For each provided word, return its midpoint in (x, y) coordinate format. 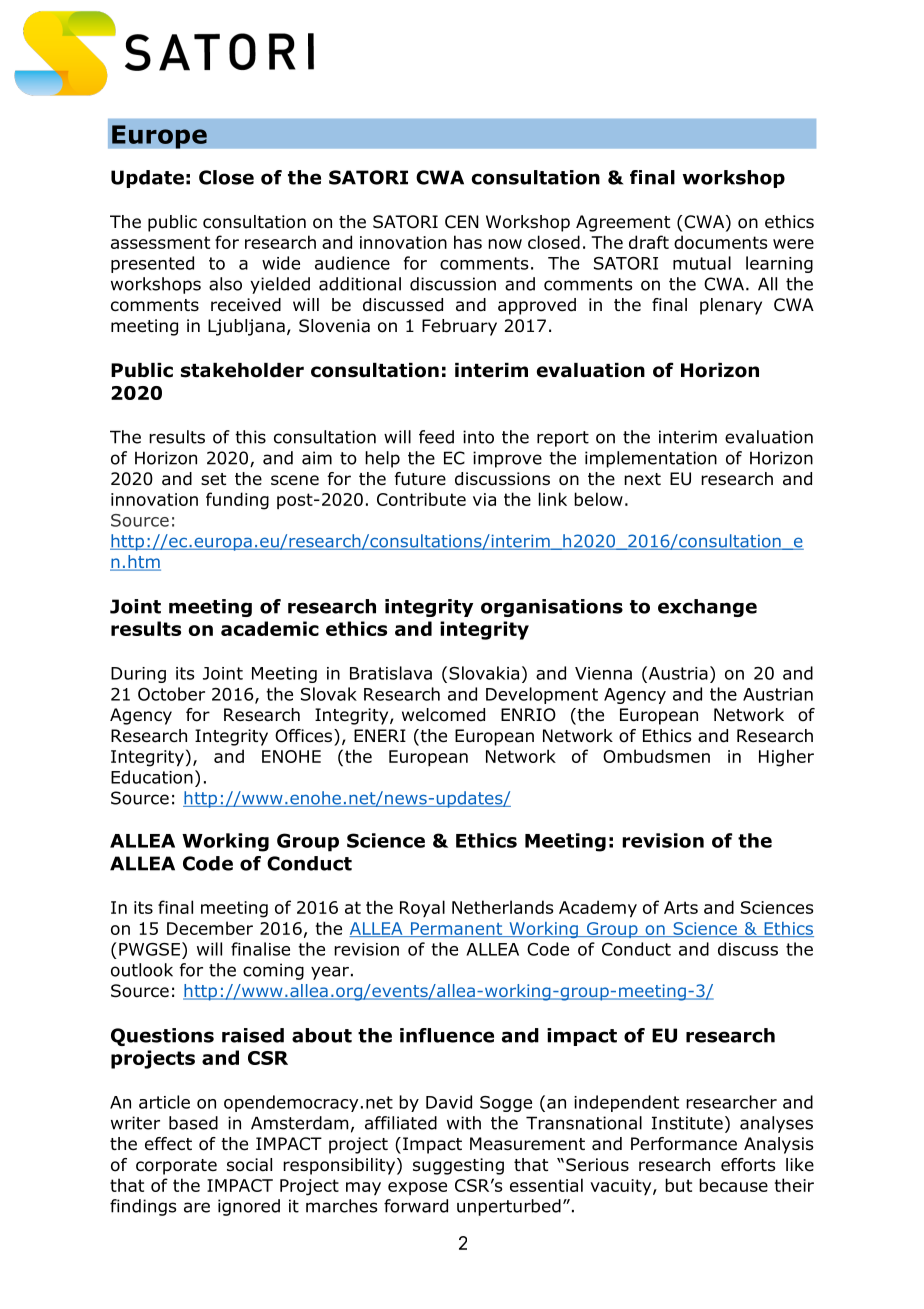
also (225, 284)
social (249, 1165)
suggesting (458, 1166)
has (468, 242)
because (733, 1185)
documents (720, 242)
